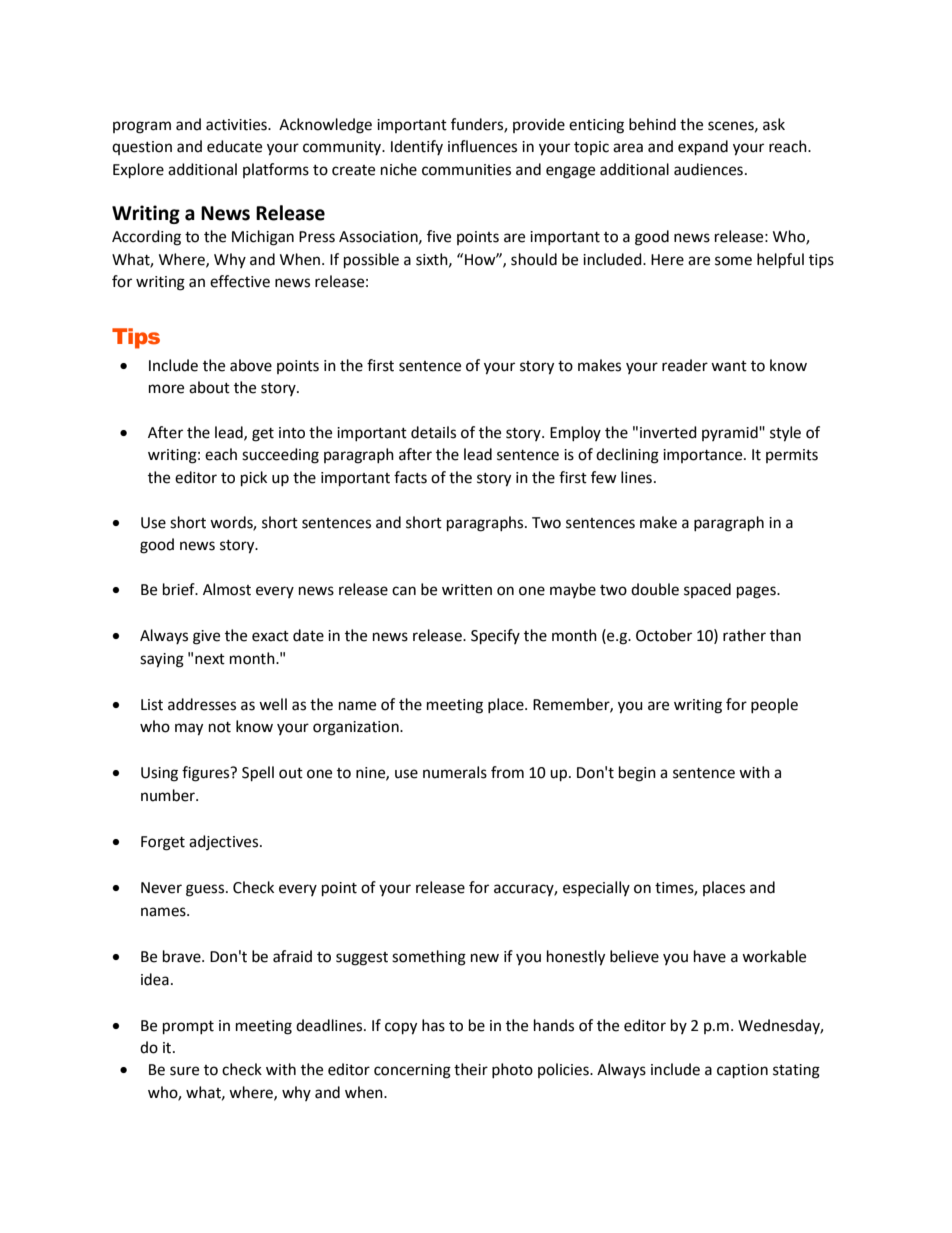  Describe the element at coordinates (234, 146) in the screenshot. I see `educate` at that location.
